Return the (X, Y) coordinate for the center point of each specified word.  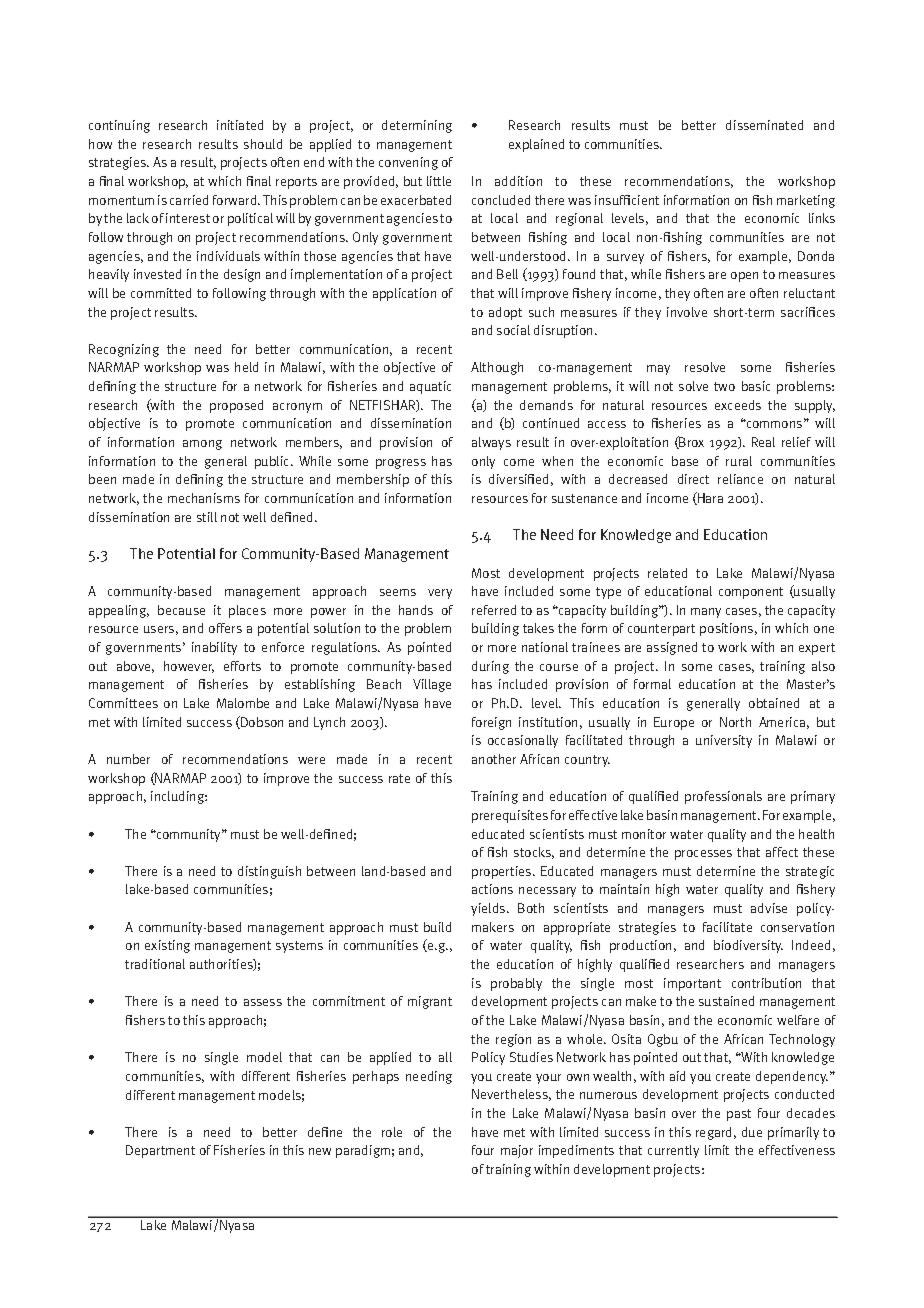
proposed (236, 406)
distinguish (269, 872)
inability (214, 648)
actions (492, 889)
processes (703, 855)
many (706, 613)
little (439, 181)
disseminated (764, 125)
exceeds (738, 405)
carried (189, 200)
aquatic (430, 387)
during (490, 667)
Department (160, 1151)
